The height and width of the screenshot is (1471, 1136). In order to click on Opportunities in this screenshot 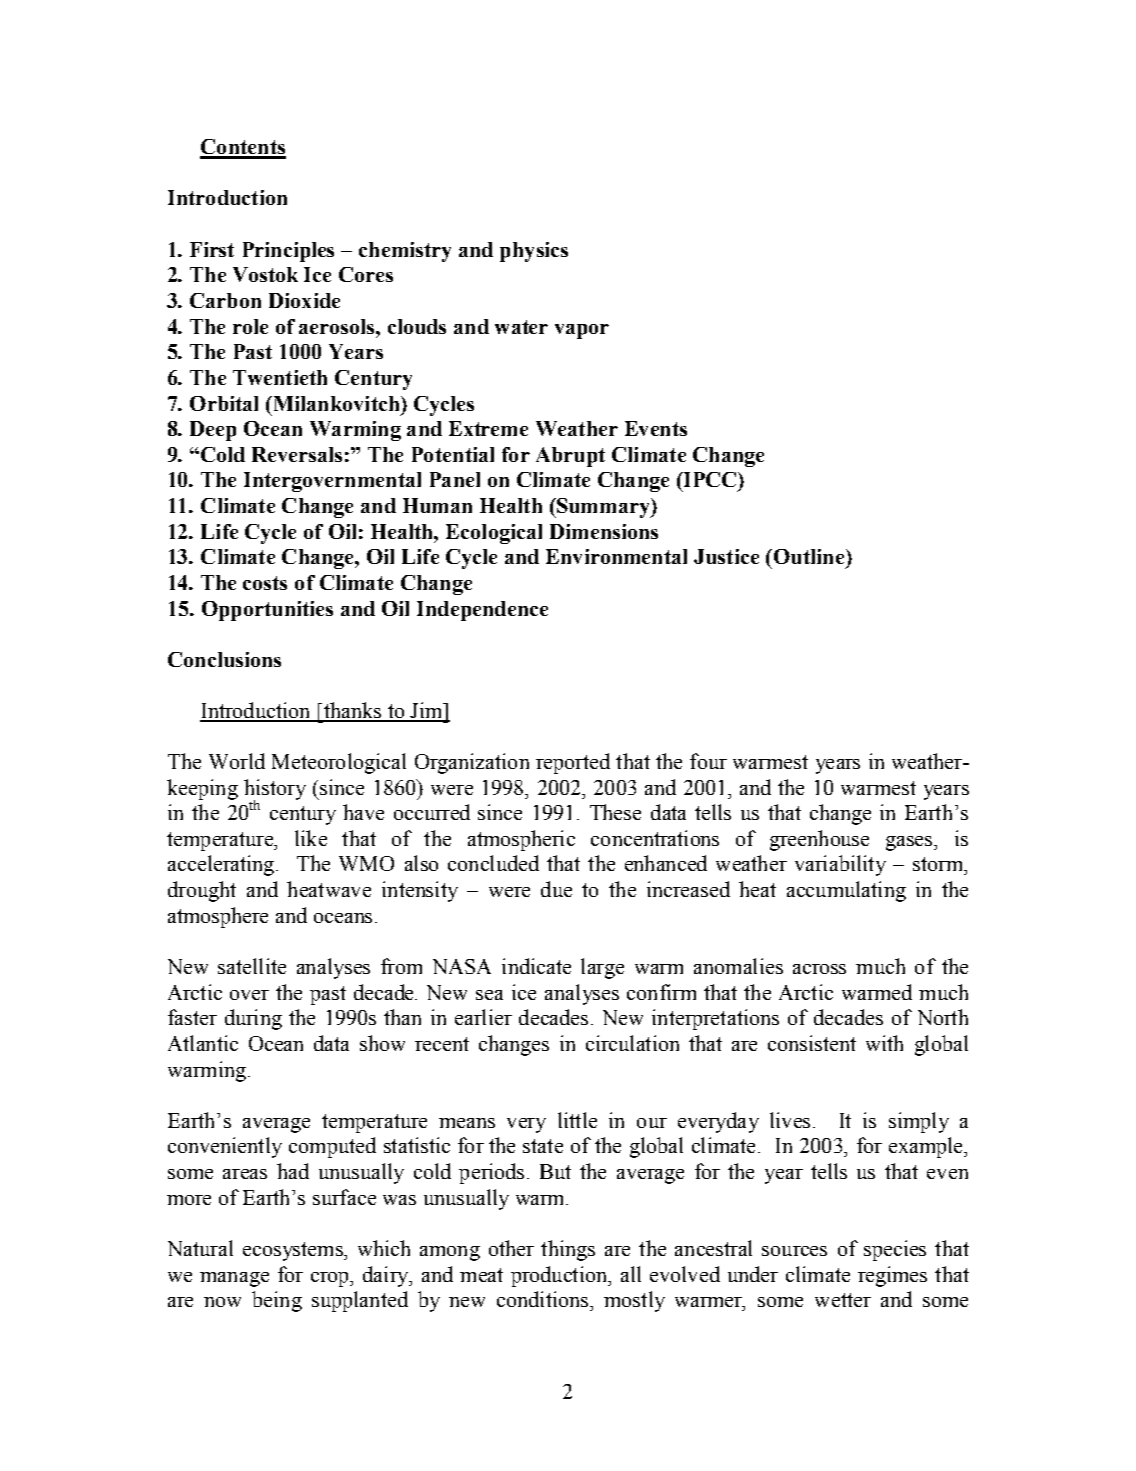, I will do `click(267, 611)`.
